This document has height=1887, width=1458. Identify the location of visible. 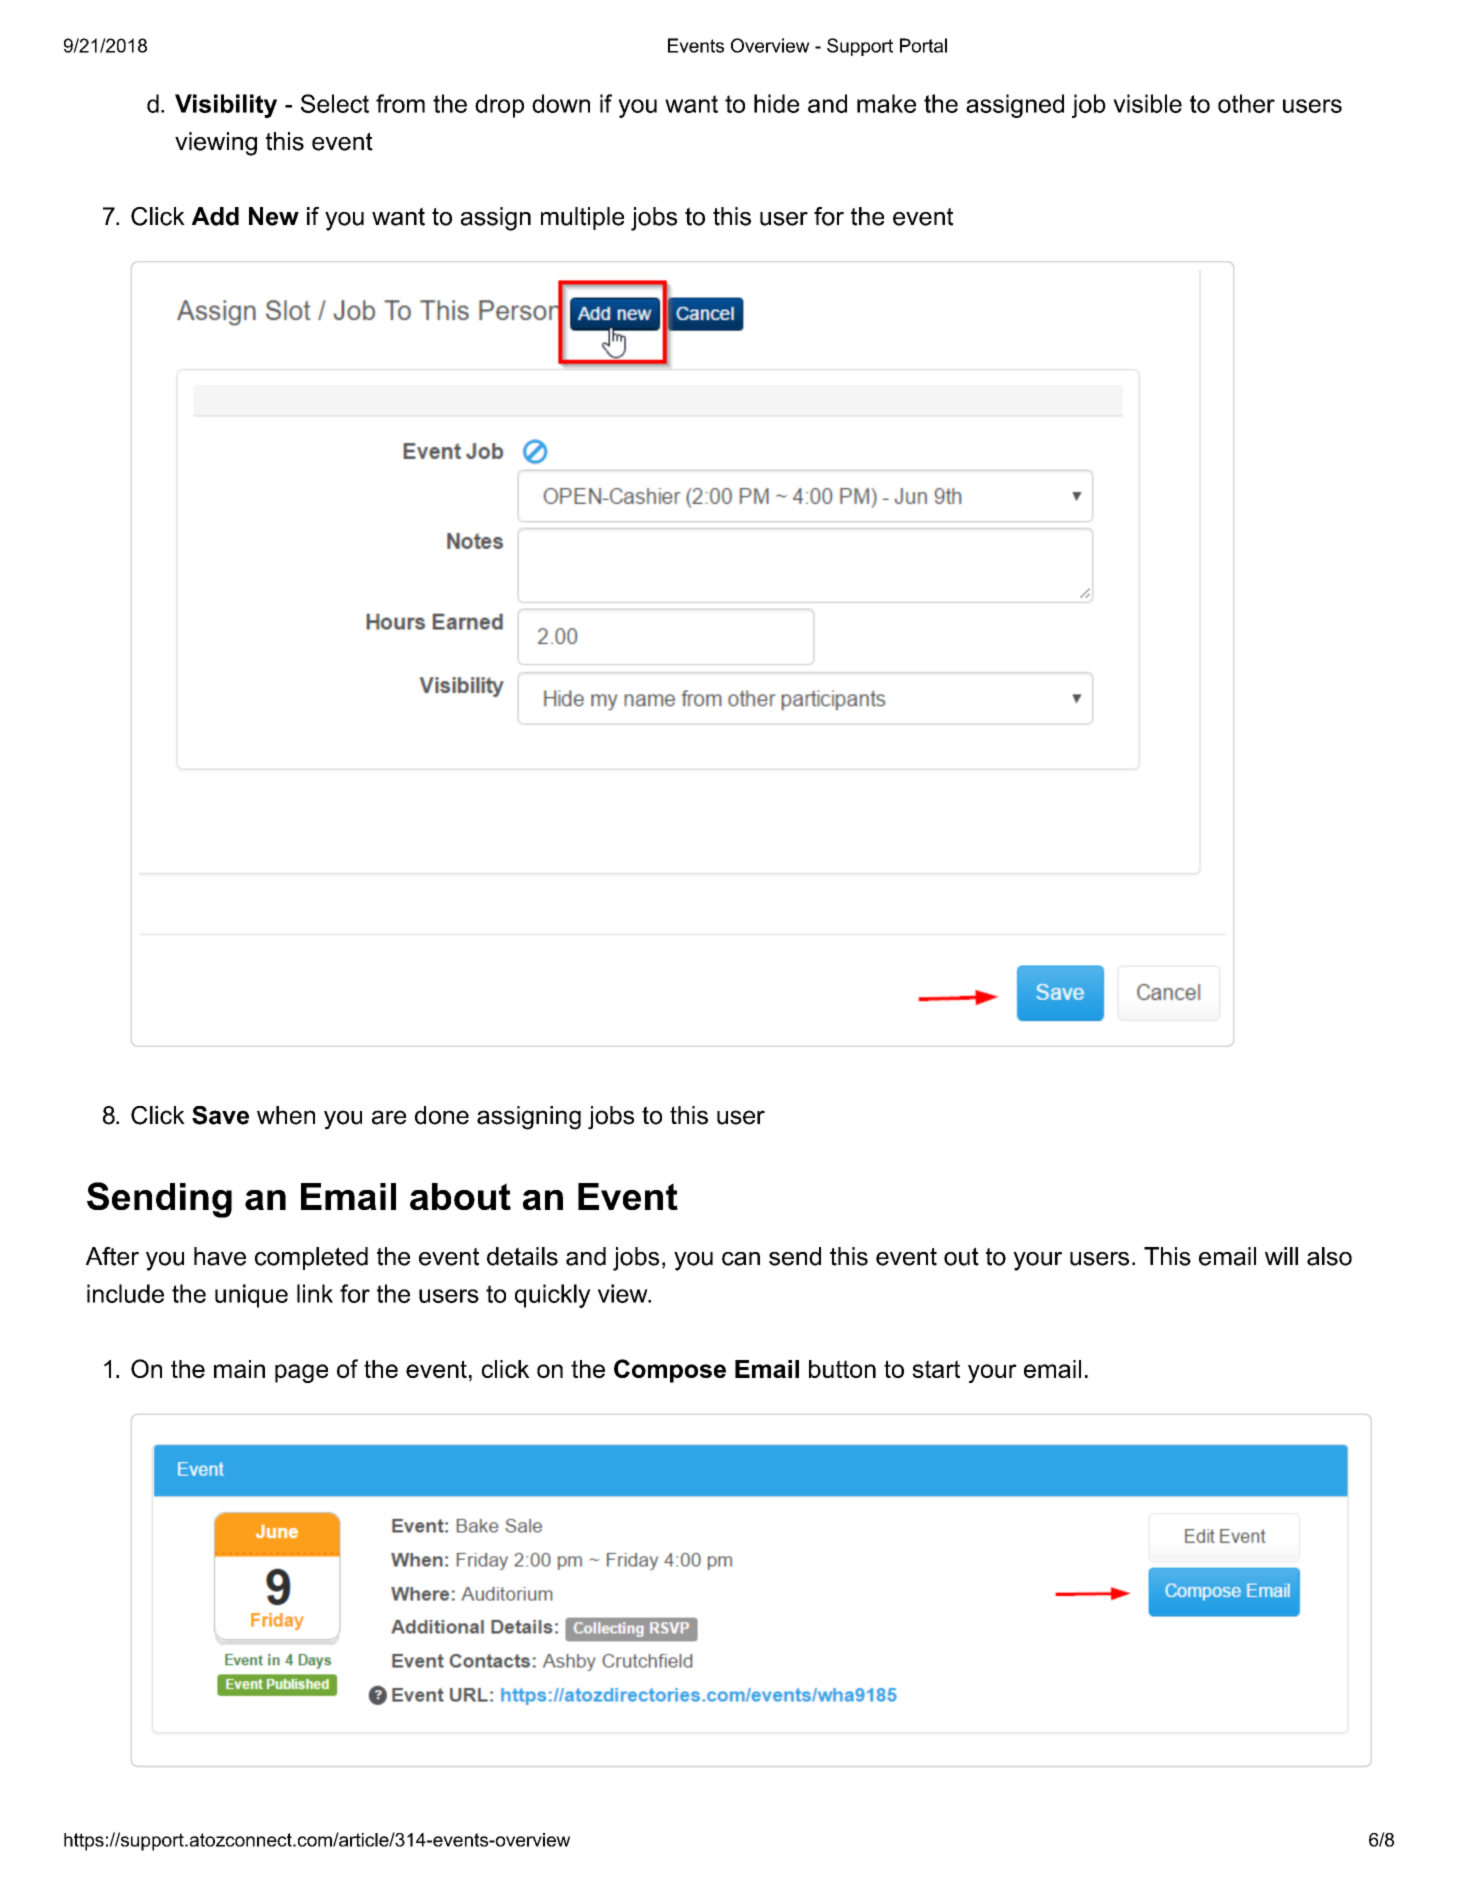
(1147, 103).
